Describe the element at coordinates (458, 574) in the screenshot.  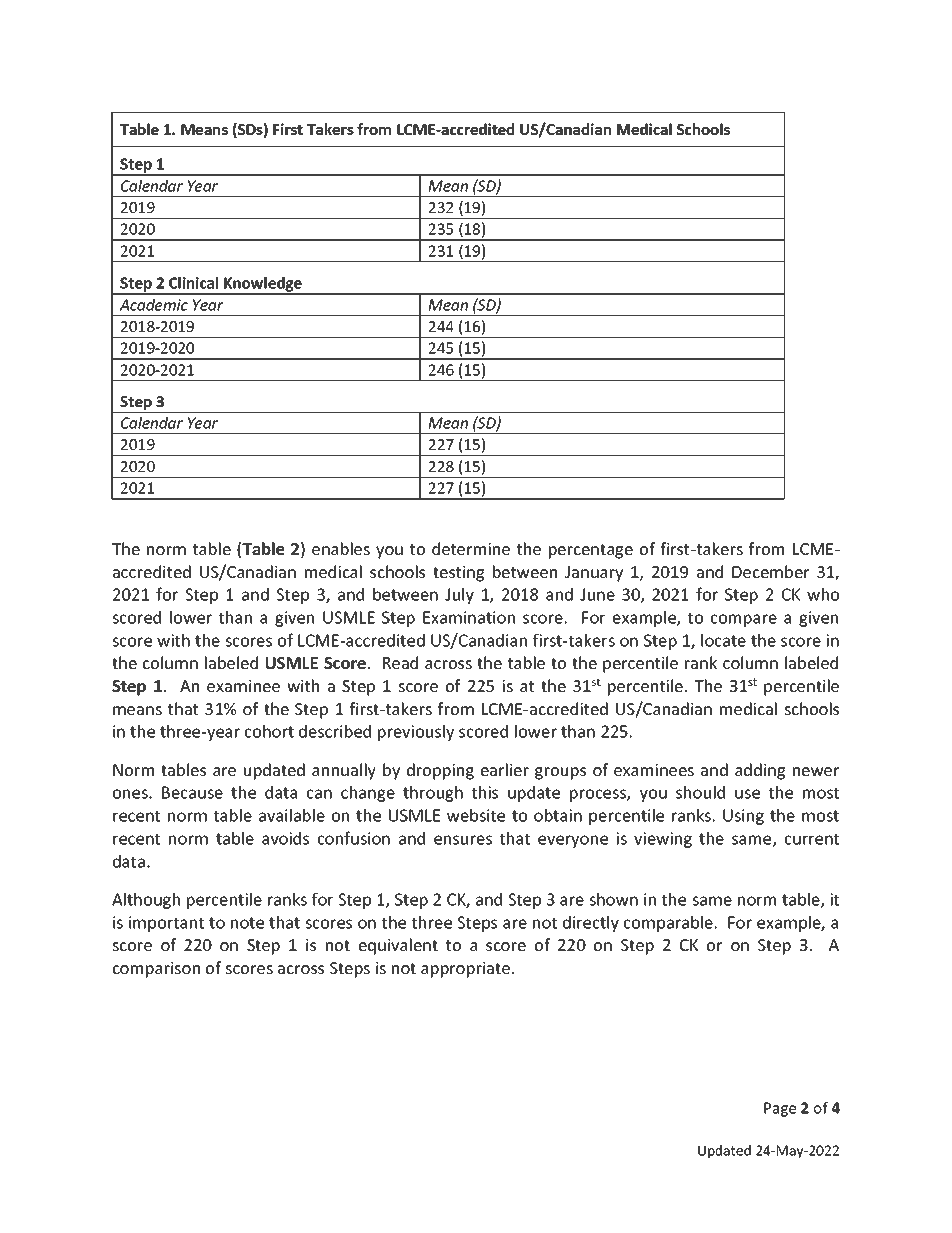
I see `testing` at that location.
